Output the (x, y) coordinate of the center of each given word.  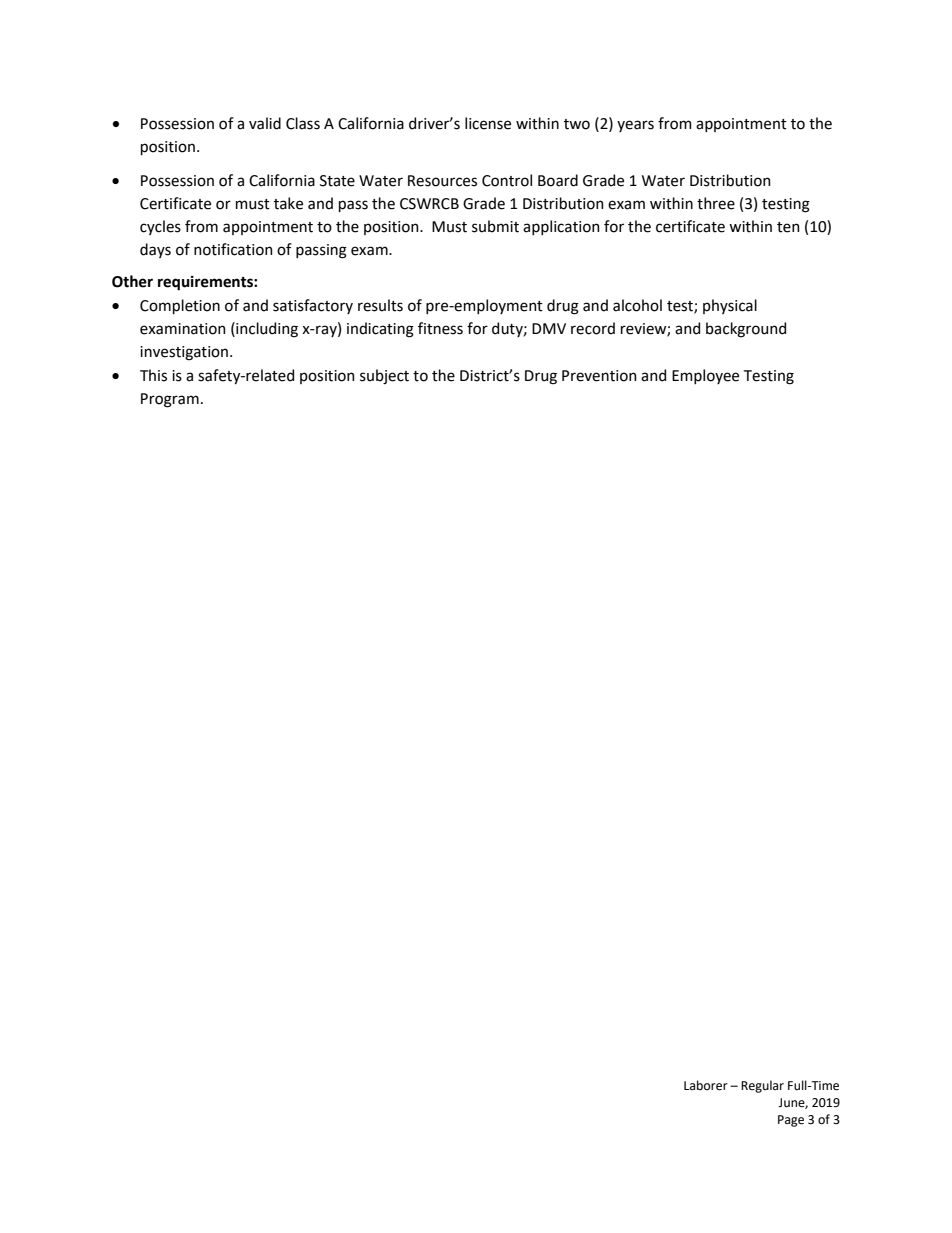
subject (384, 376)
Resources (442, 181)
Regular (762, 1086)
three (716, 203)
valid (265, 123)
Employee (705, 376)
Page (791, 1121)
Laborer (706, 1085)
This (153, 375)
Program (170, 400)
